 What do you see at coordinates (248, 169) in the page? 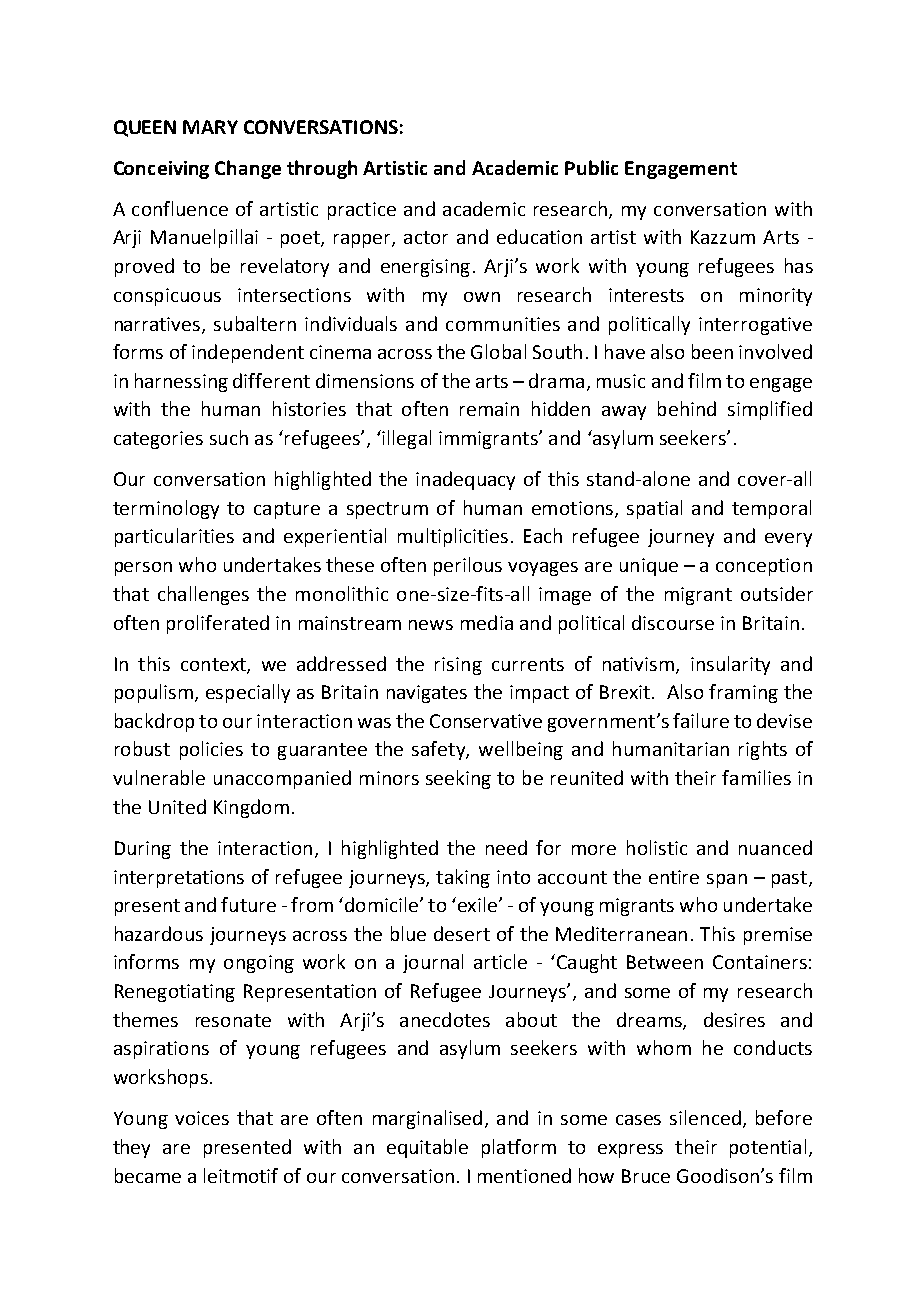
I see `Change` at bounding box center [248, 169].
